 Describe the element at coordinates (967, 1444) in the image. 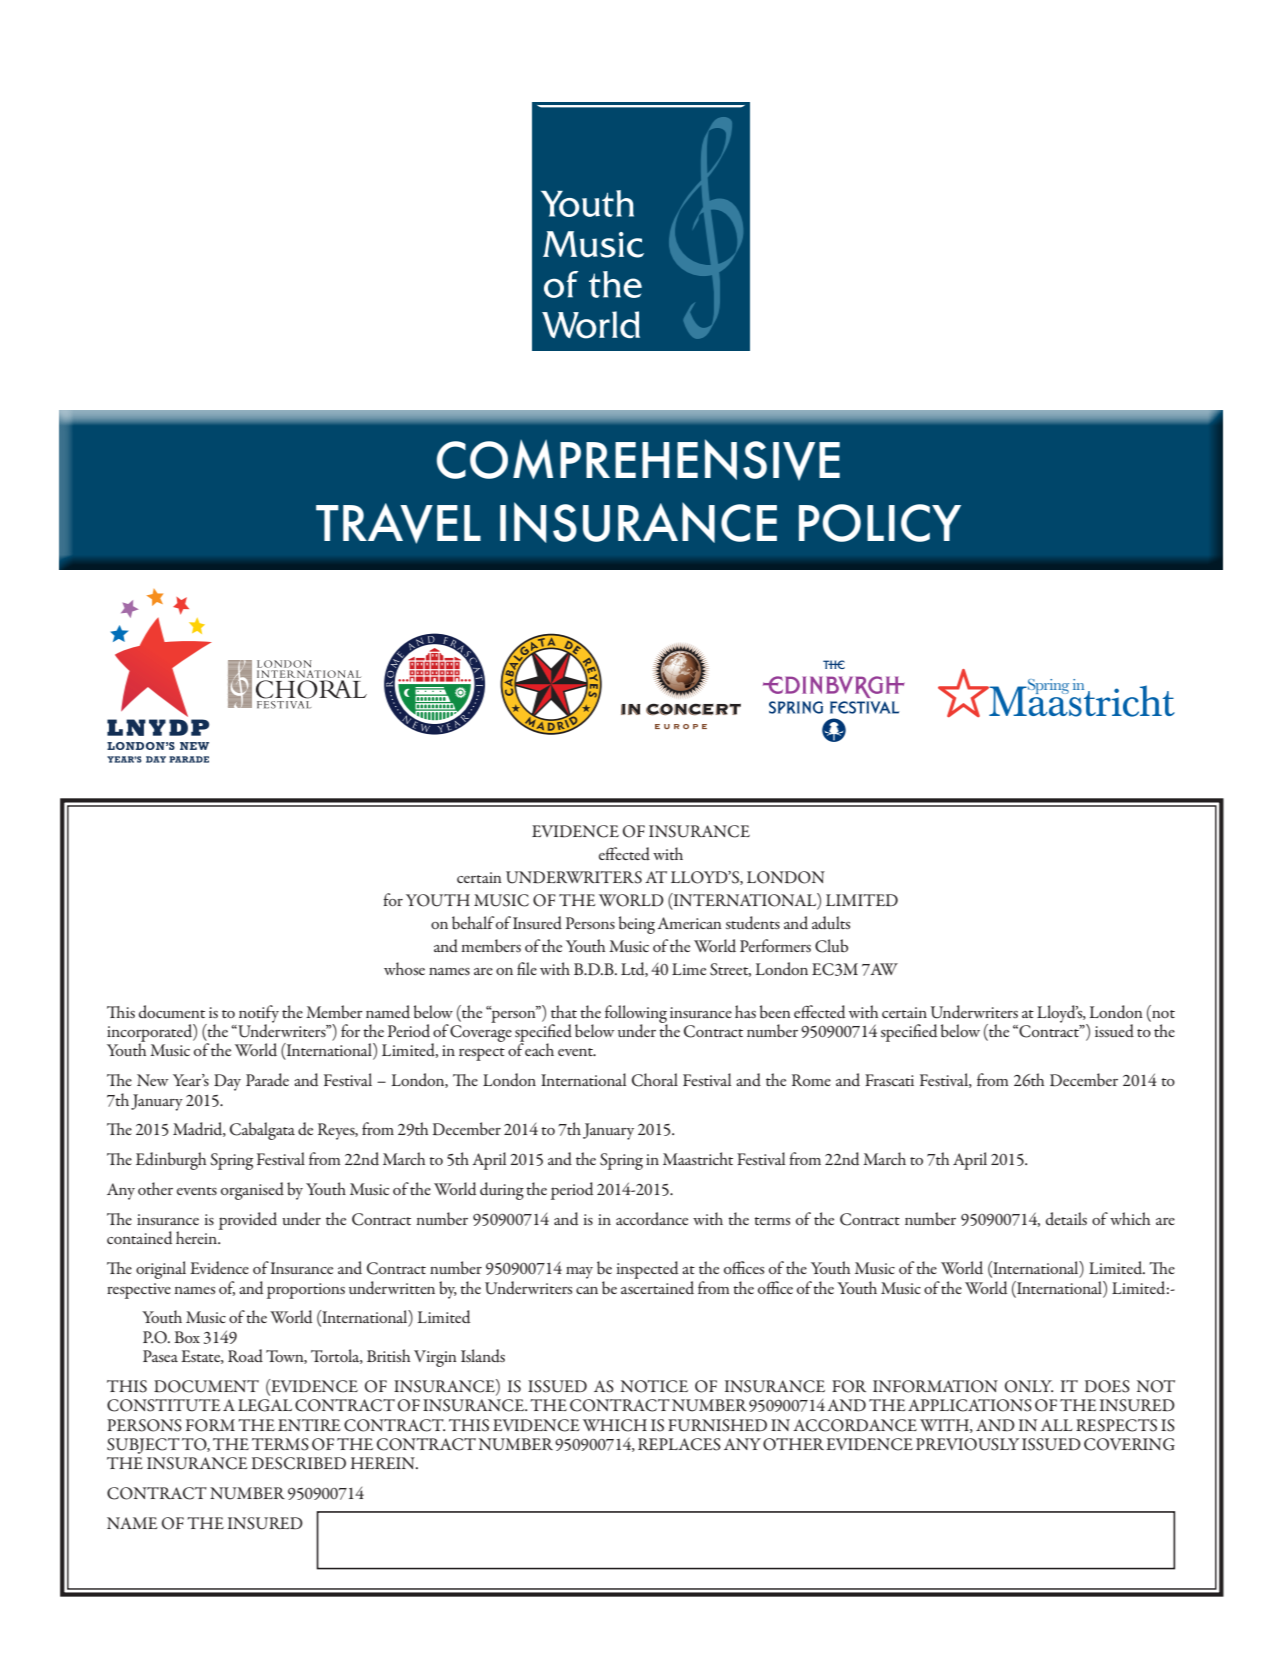

I see `PREVIOUSLY` at that location.
